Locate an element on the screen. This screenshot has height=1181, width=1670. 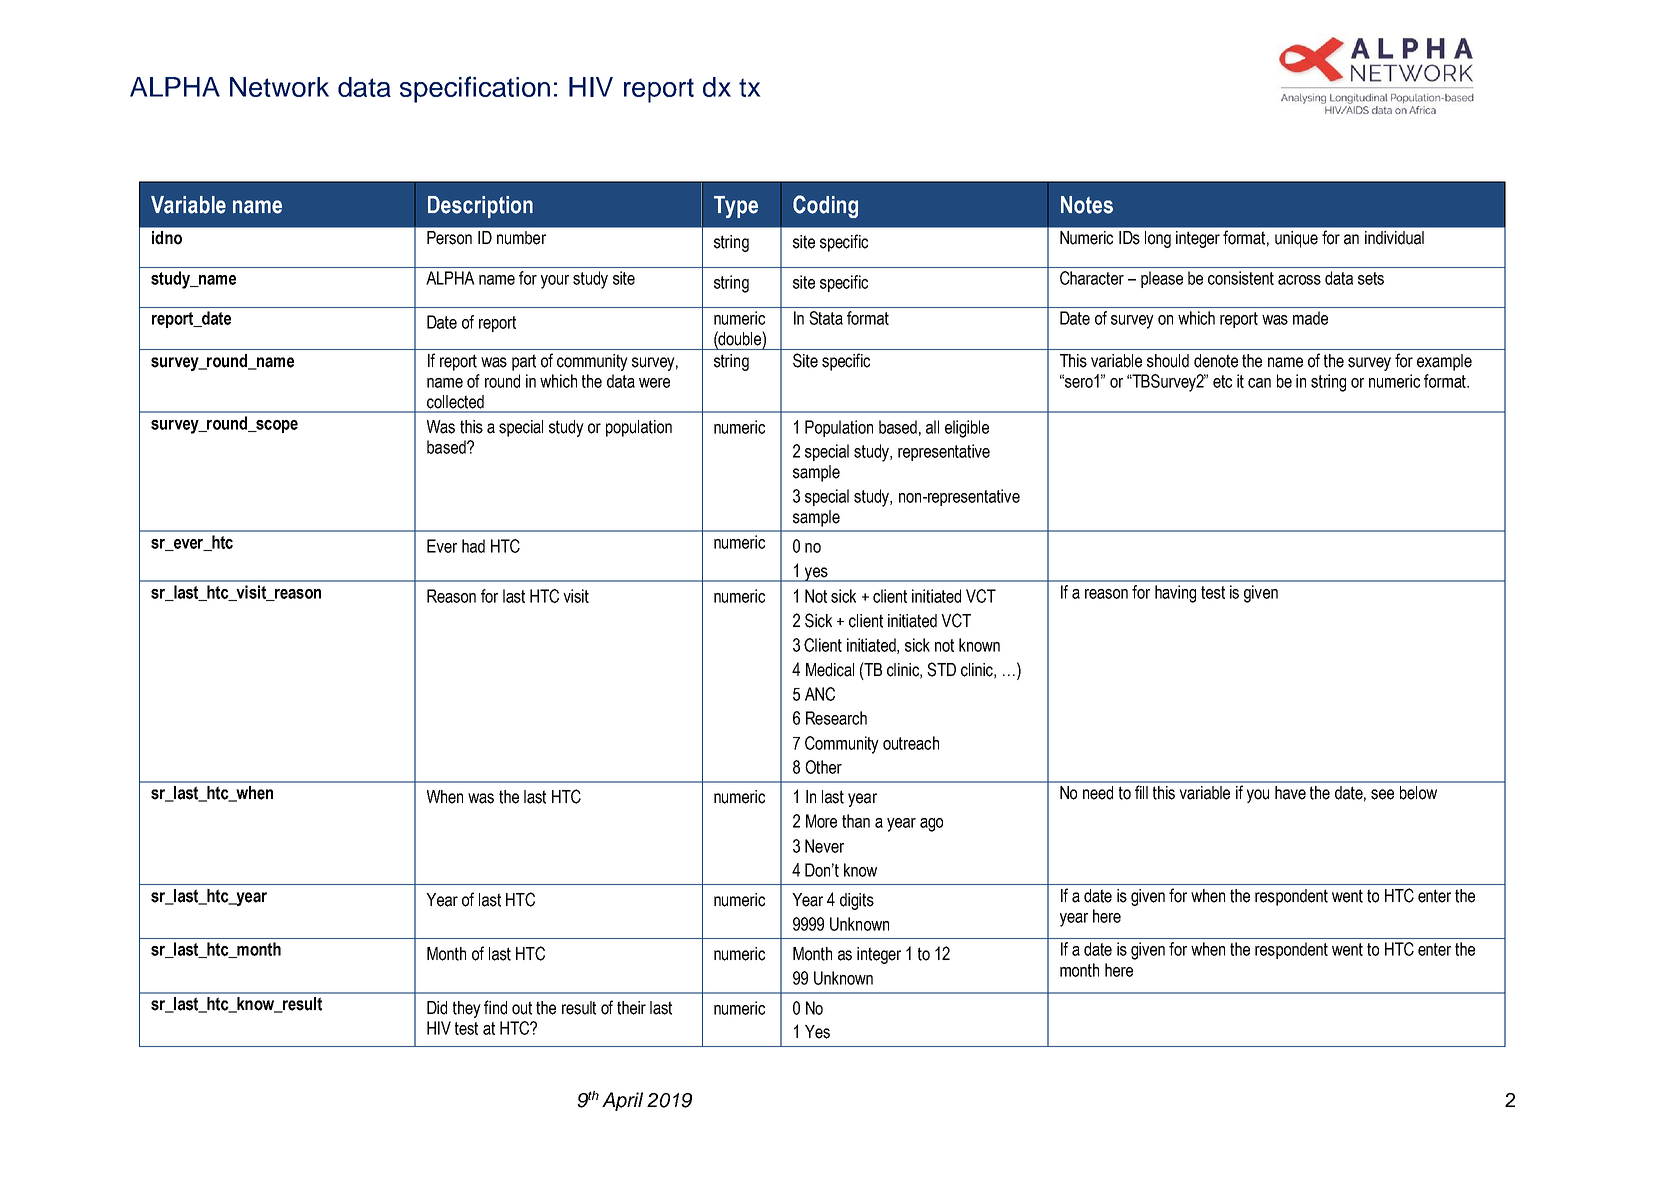
Coding is located at coordinates (825, 206).
